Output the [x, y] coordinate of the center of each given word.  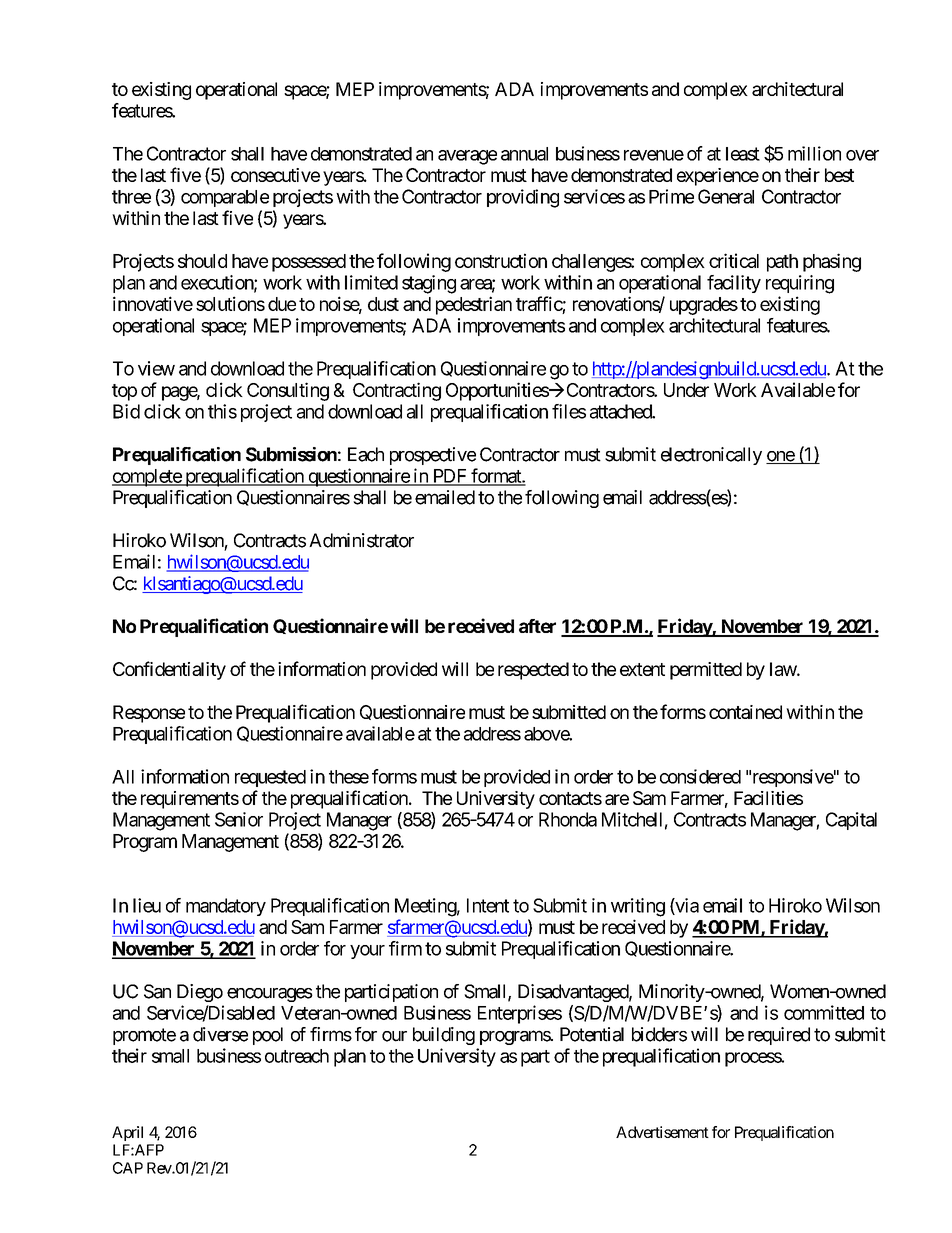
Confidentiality [169, 670]
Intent [488, 905]
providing [523, 198]
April [127, 1133]
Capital [851, 821]
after [537, 626]
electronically [711, 456]
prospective [433, 456]
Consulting [288, 391]
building [444, 1036]
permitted [706, 671]
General [726, 196]
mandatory [226, 907]
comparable [225, 198]
